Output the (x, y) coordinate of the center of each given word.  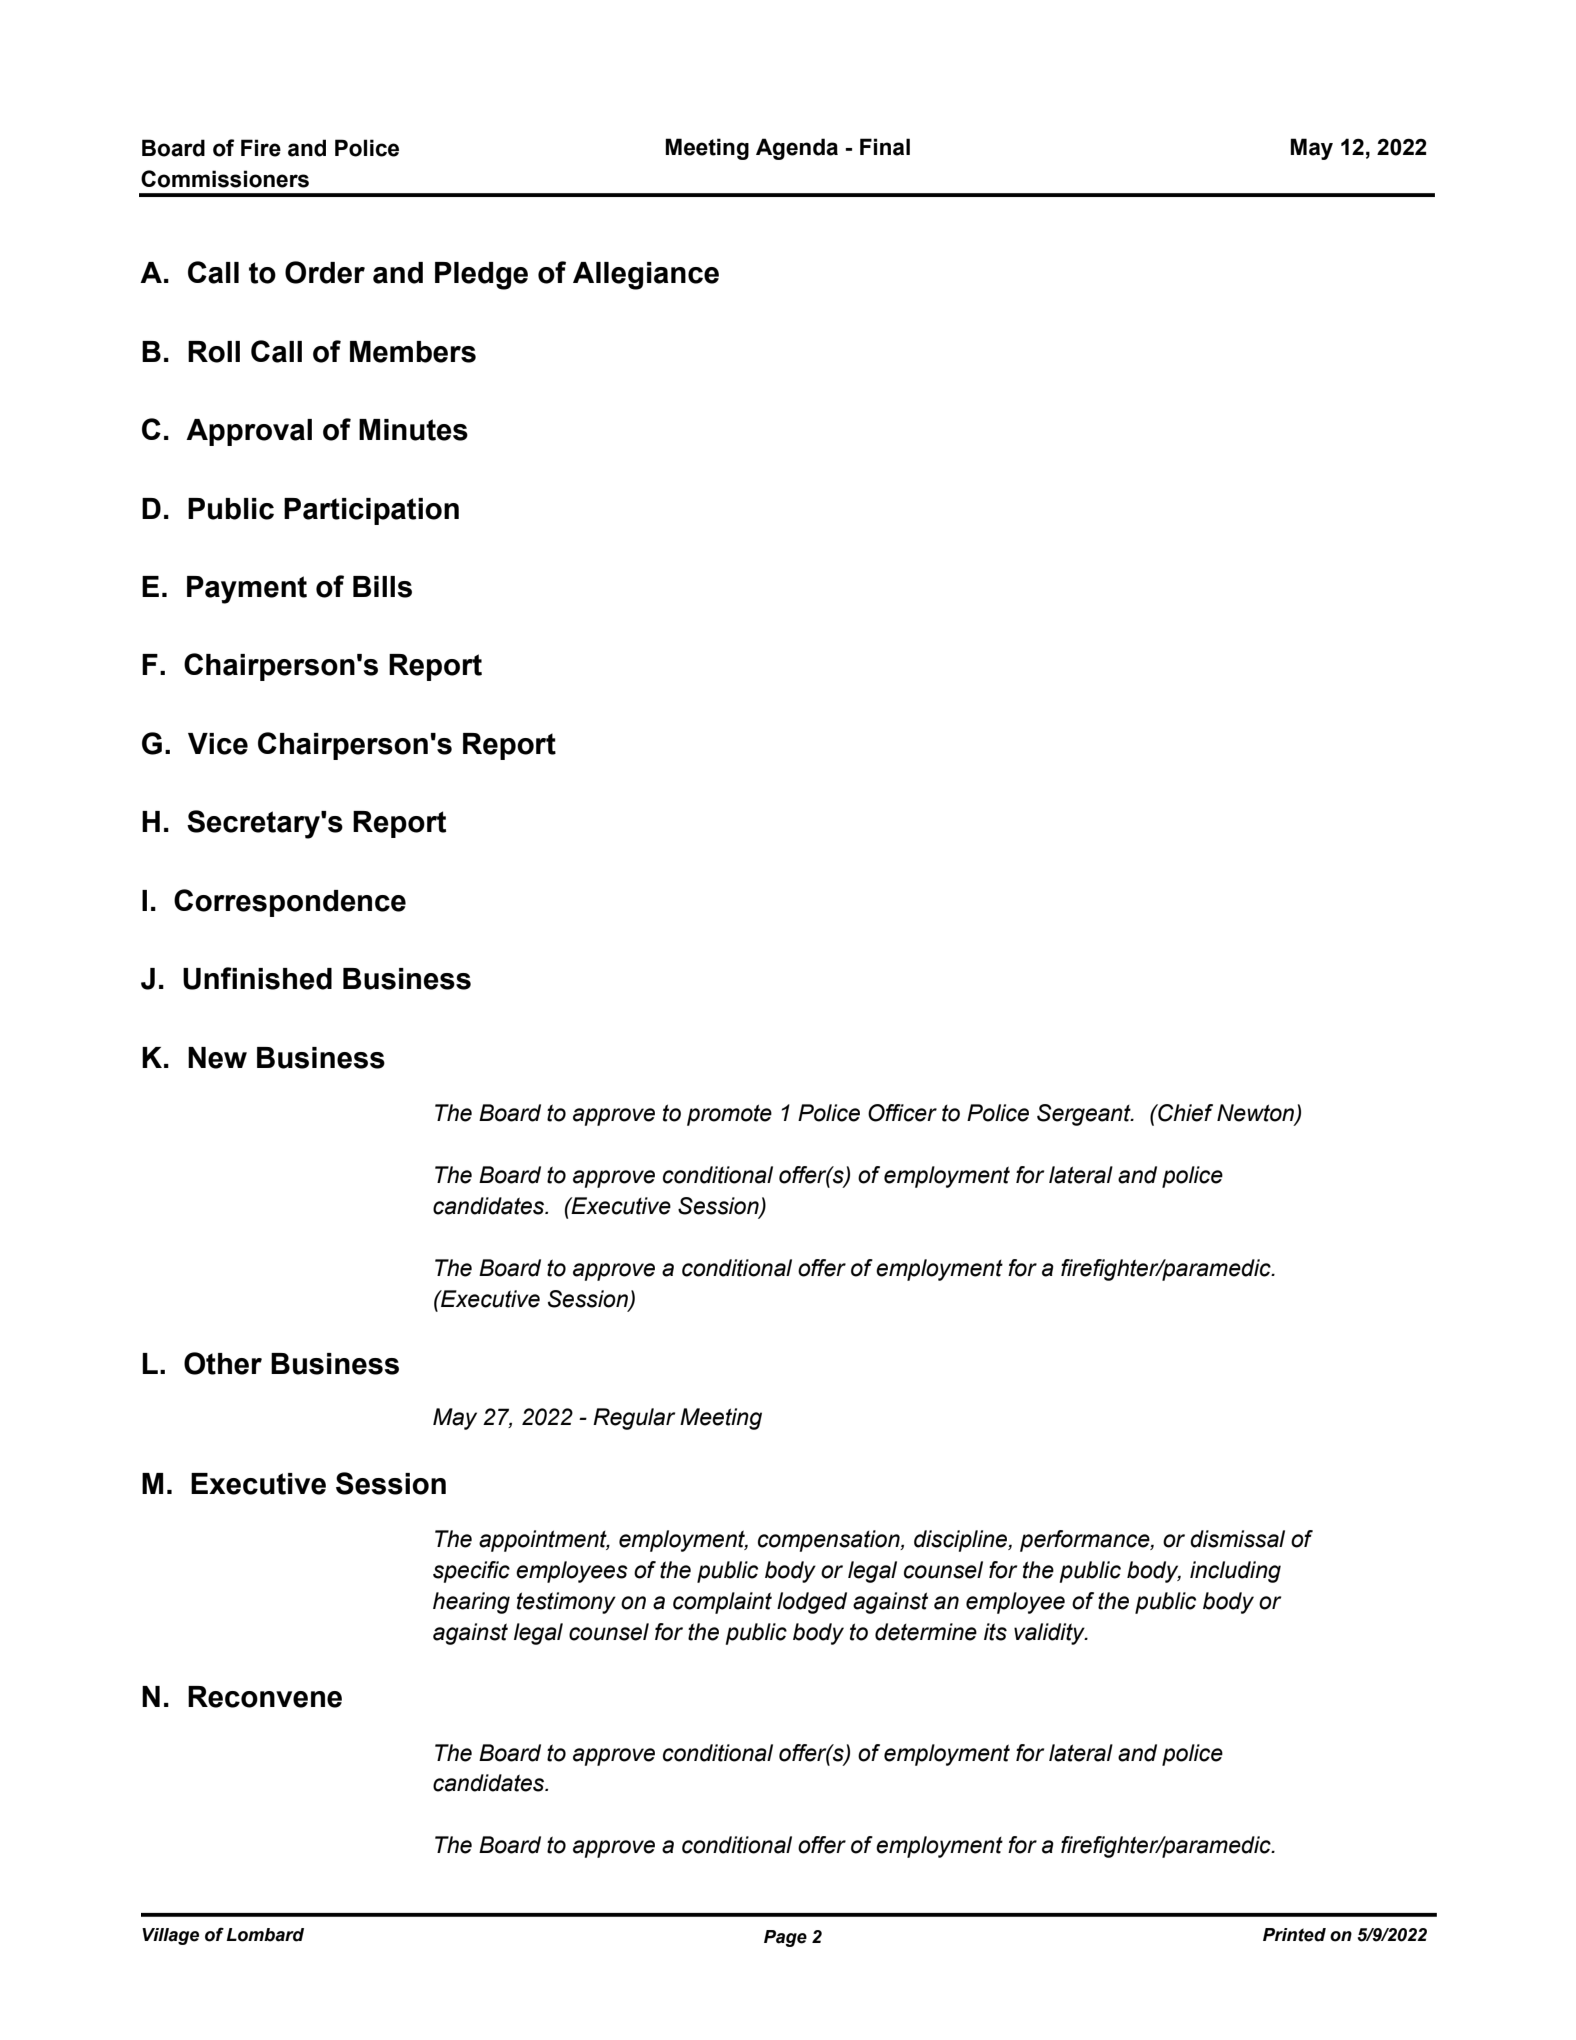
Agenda (797, 149)
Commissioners (225, 179)
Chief (1184, 1113)
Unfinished (257, 978)
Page (785, 1938)
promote (729, 1115)
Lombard (265, 1935)
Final (885, 147)
